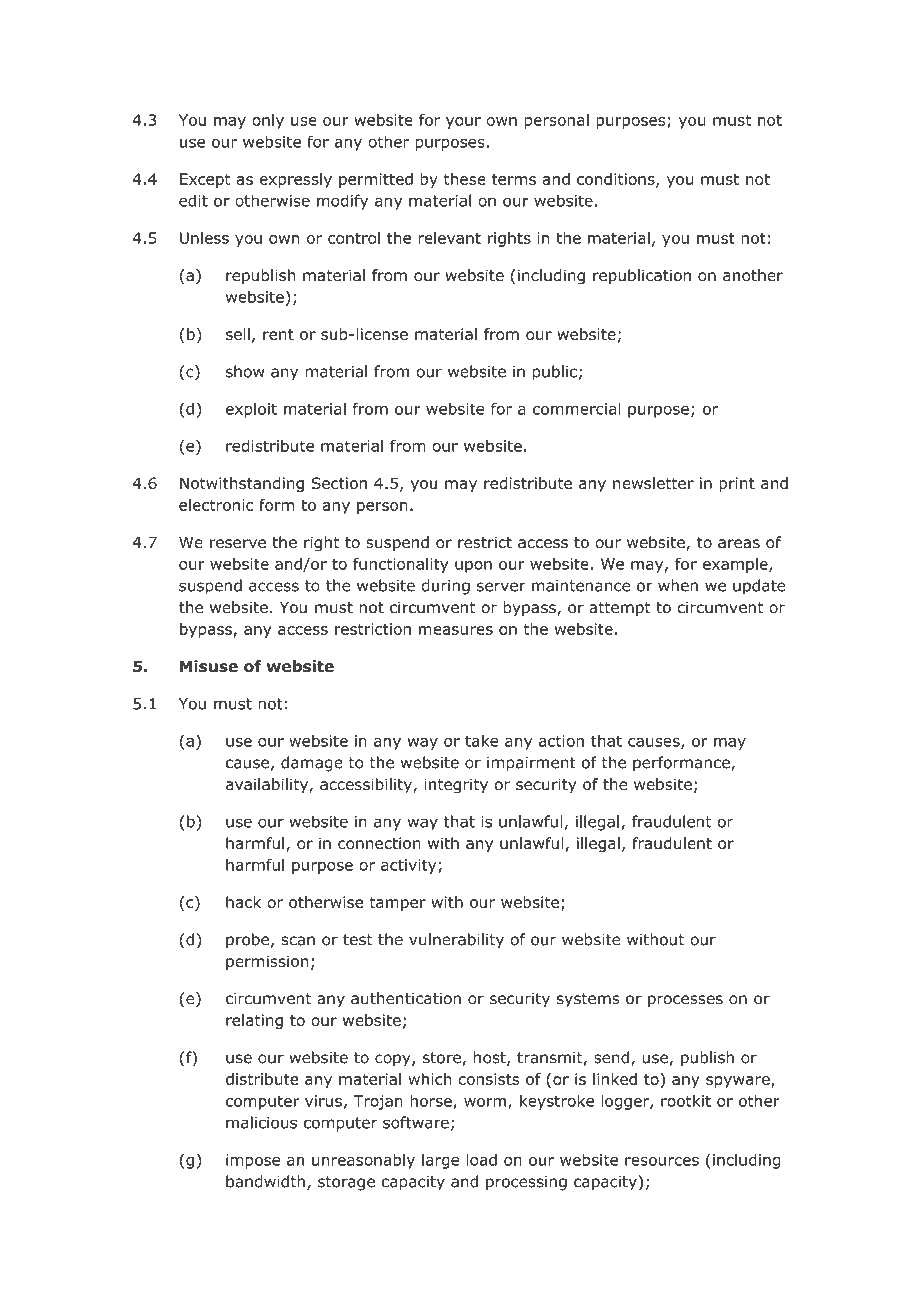 This screenshot has width=924, height=1308. I want to click on processes, so click(685, 1001).
